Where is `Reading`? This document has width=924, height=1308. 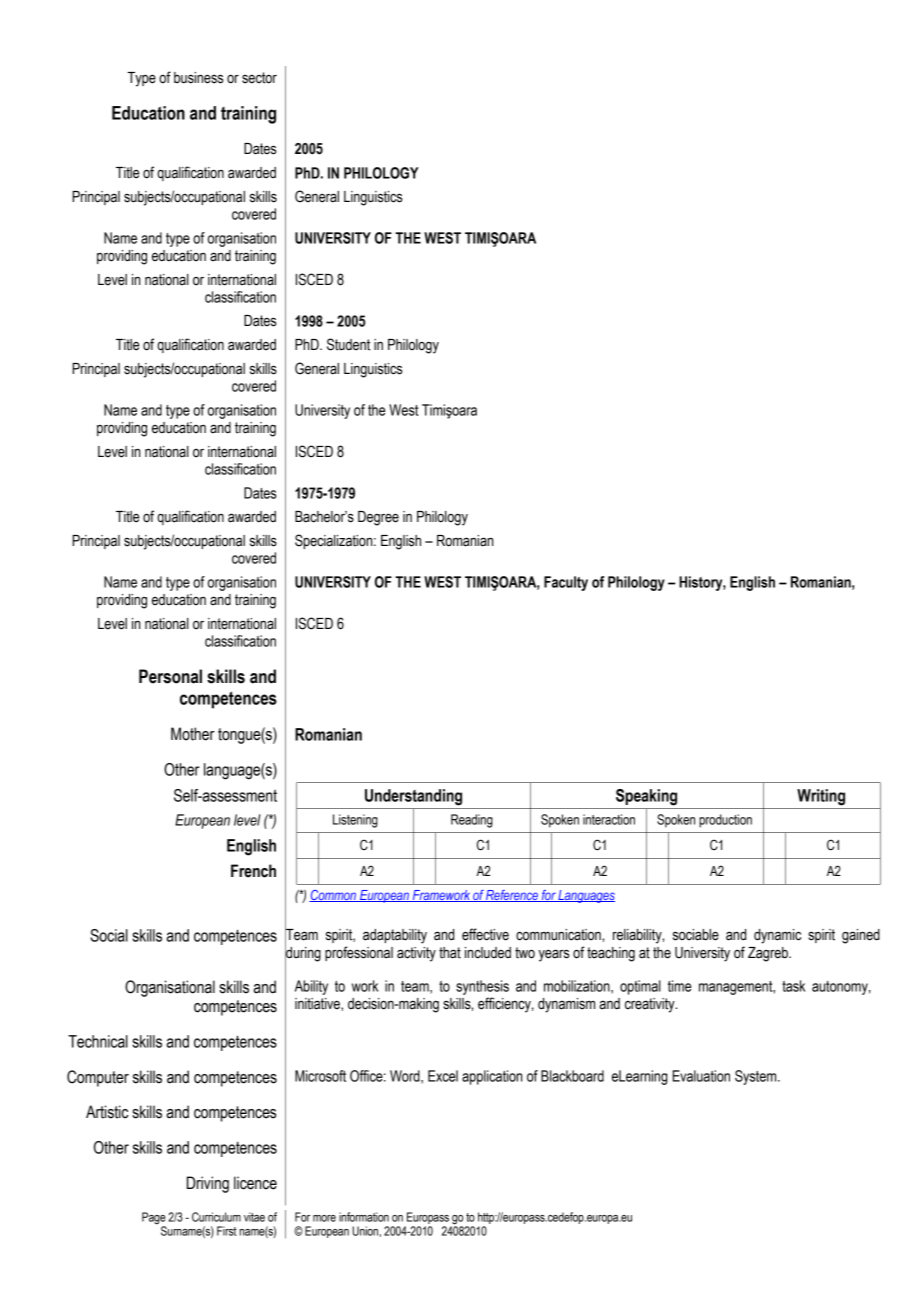 Reading is located at coordinates (472, 821).
